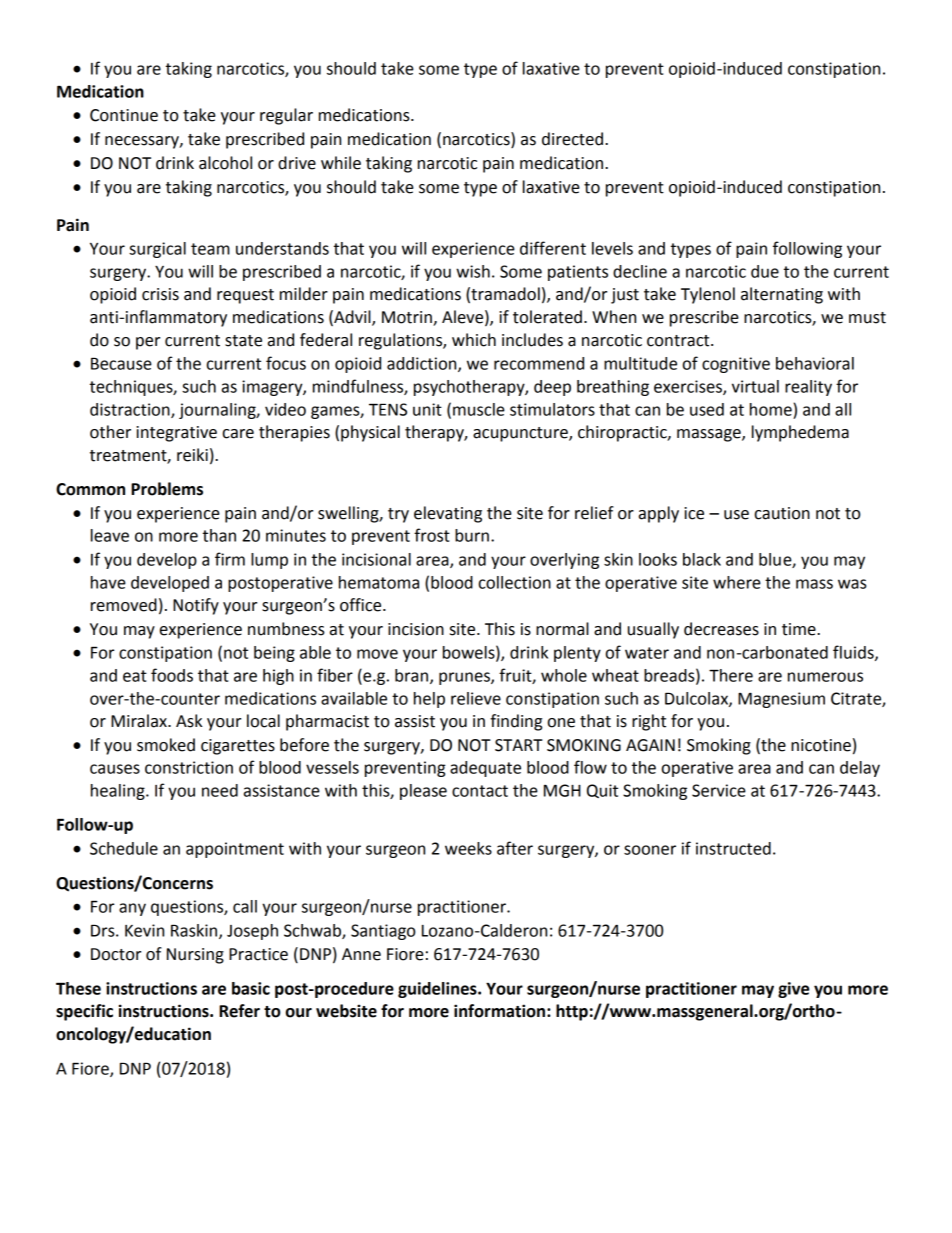  What do you see at coordinates (121, 363) in the screenshot?
I see `Because` at bounding box center [121, 363].
